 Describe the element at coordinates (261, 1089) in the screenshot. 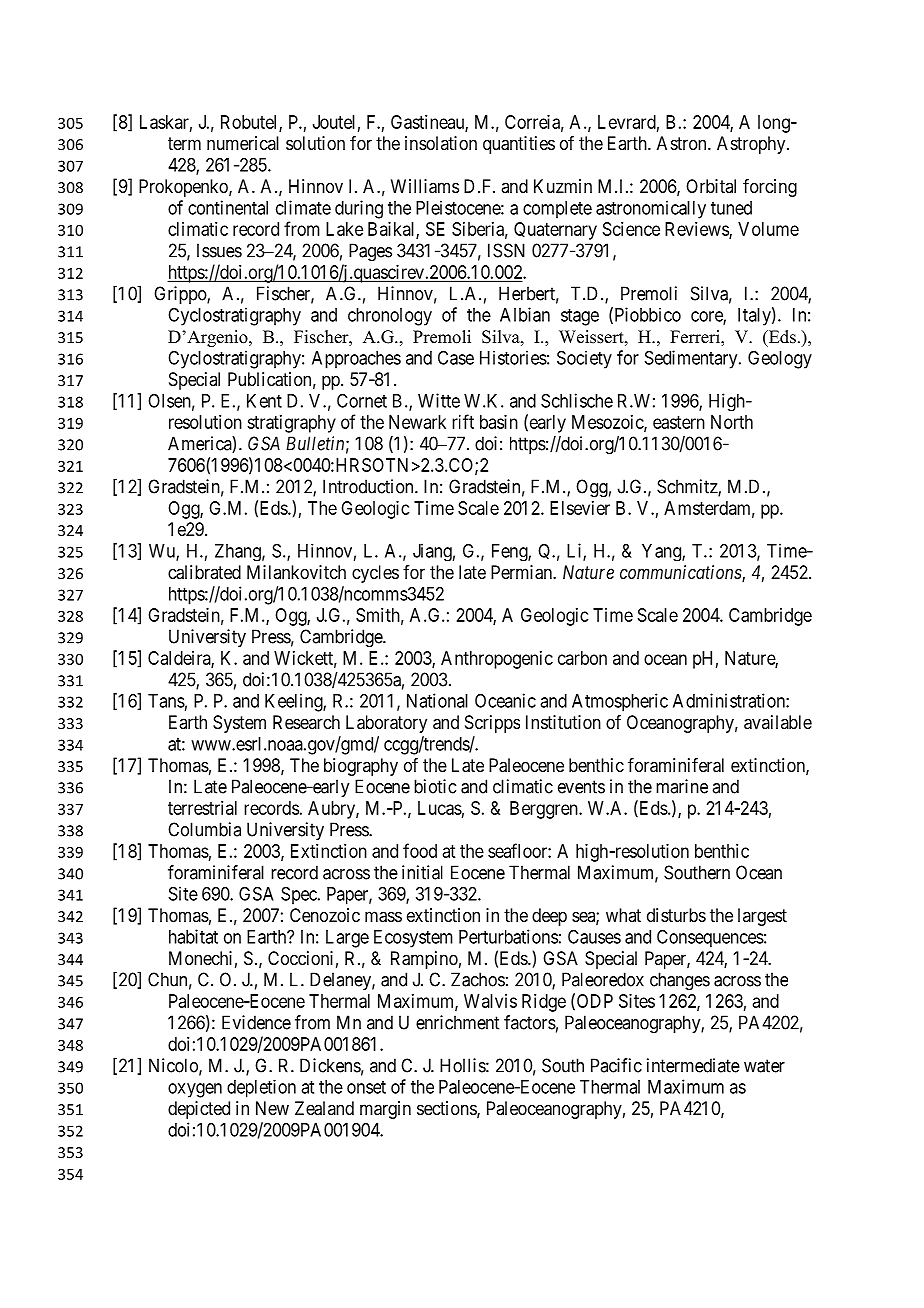

I see `depletion` at that location.
